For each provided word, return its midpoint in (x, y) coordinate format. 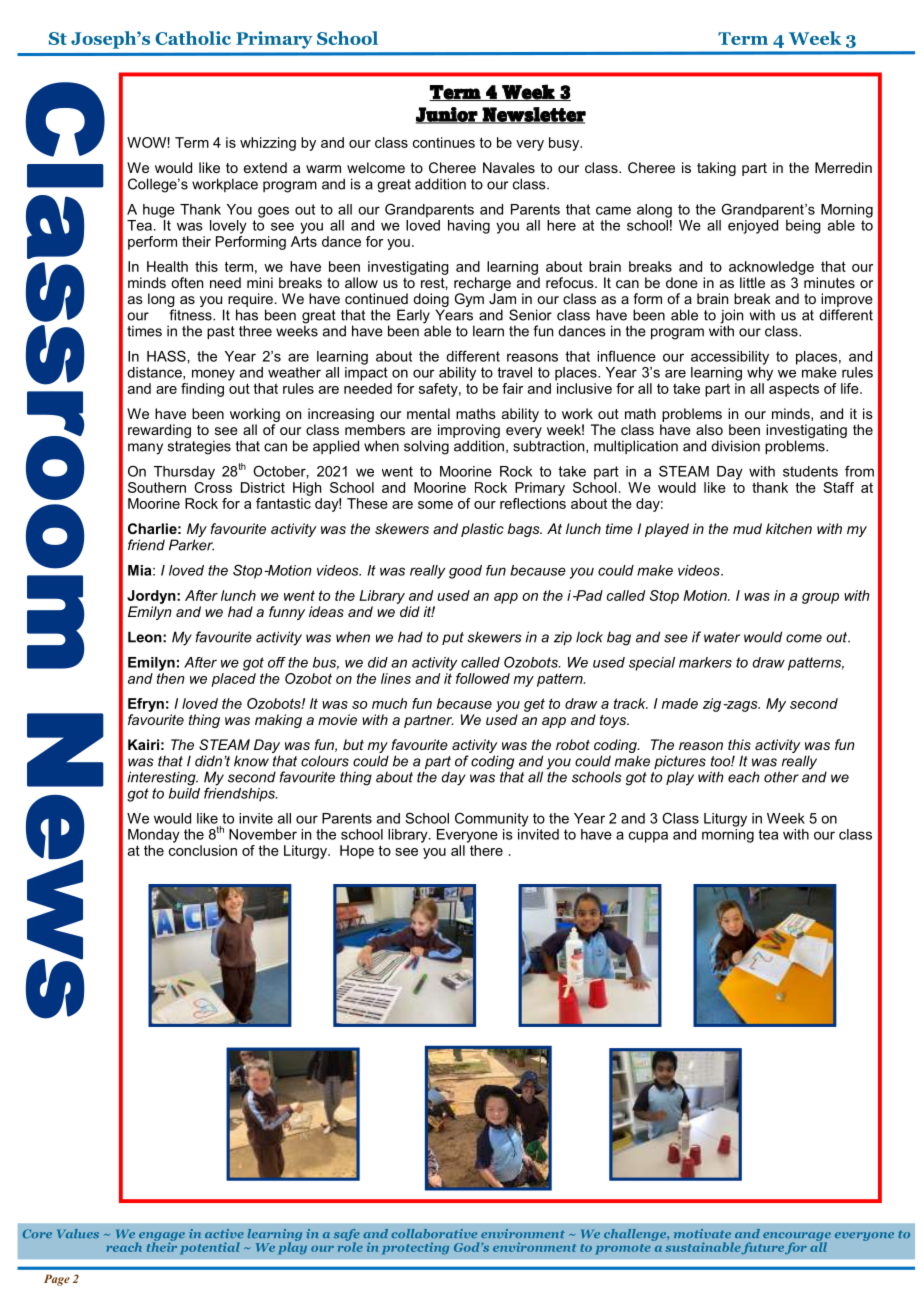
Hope (357, 852)
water (722, 637)
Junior (447, 115)
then (171, 678)
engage (161, 1237)
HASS (166, 356)
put (453, 638)
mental (428, 413)
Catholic (193, 38)
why (760, 372)
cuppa (648, 837)
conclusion (203, 850)
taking (716, 169)
